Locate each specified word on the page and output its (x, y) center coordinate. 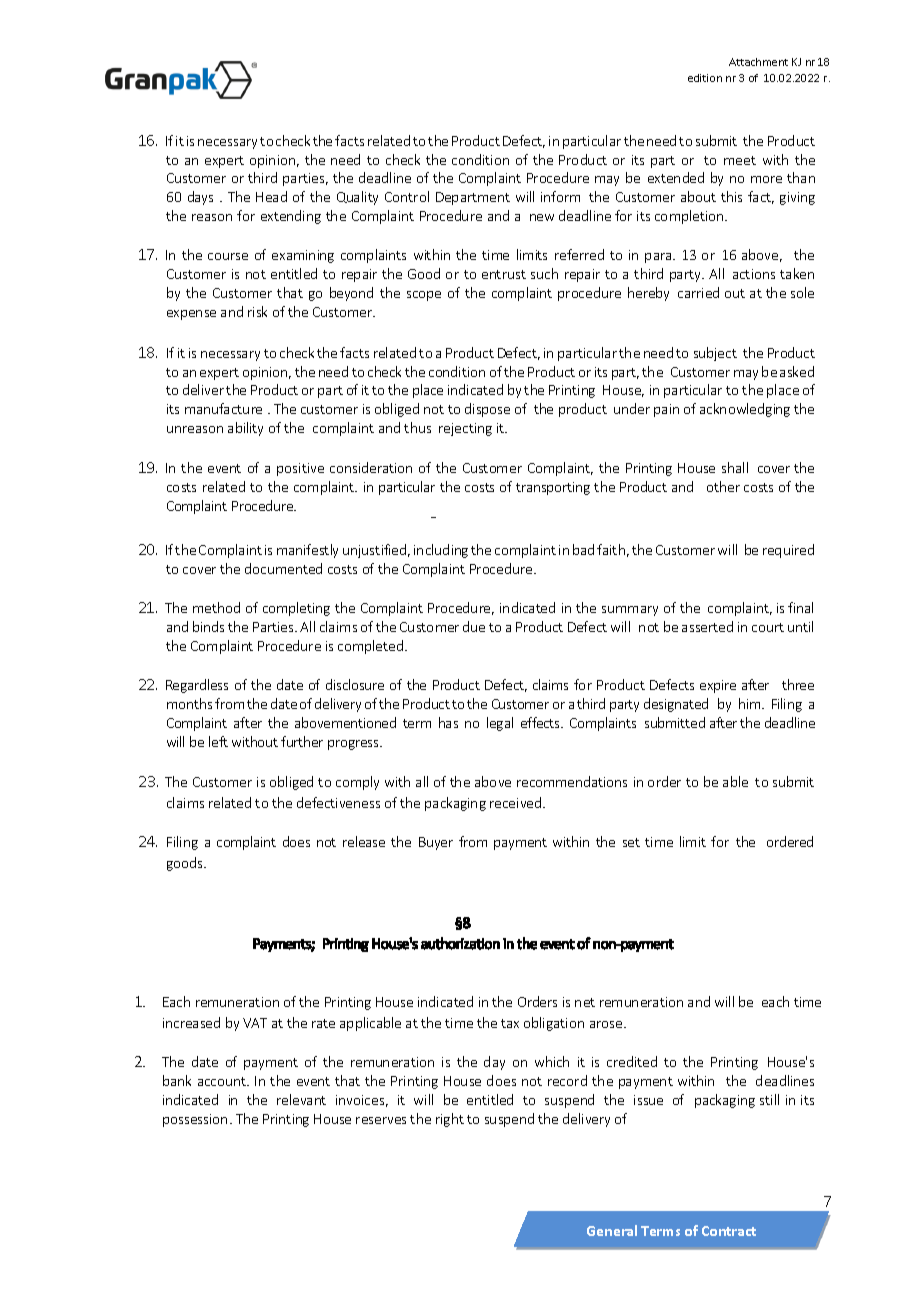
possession (195, 1120)
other (723, 486)
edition (705, 78)
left (218, 741)
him (751, 703)
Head (271, 196)
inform (560, 196)
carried (698, 292)
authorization (460, 943)
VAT (255, 1023)
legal (500, 724)
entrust (504, 274)
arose (607, 1024)
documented (283, 568)
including (441, 551)
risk (257, 311)
